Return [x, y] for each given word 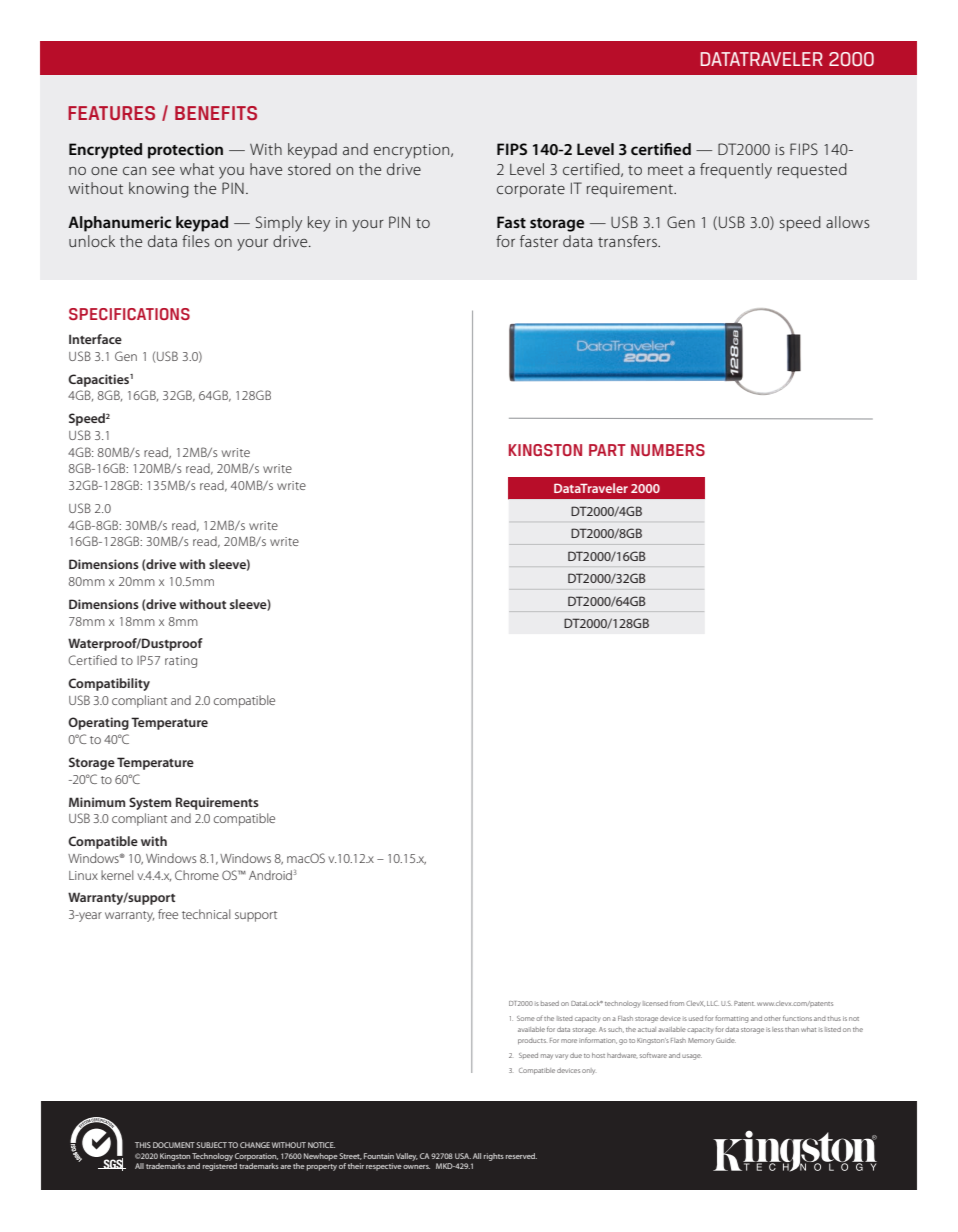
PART [607, 450]
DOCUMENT [174, 1145]
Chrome [197, 875]
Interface [95, 339]
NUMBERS [668, 450]
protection [185, 151]
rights [494, 1157]
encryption [413, 151]
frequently [736, 171]
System [150, 803]
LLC [713, 1003]
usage [692, 1057]
